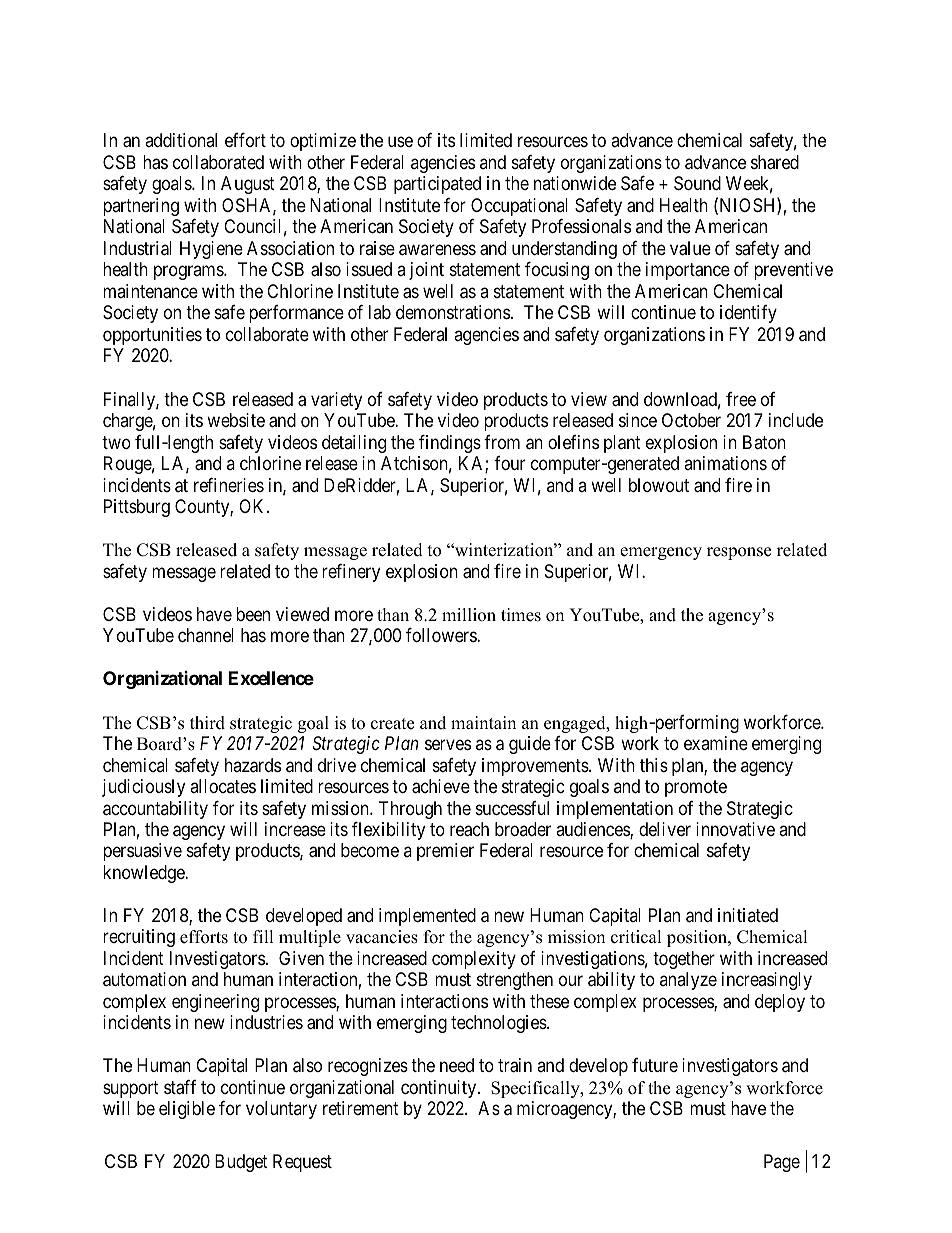  Describe the element at coordinates (725, 463) in the image. I see `animations` at that location.
